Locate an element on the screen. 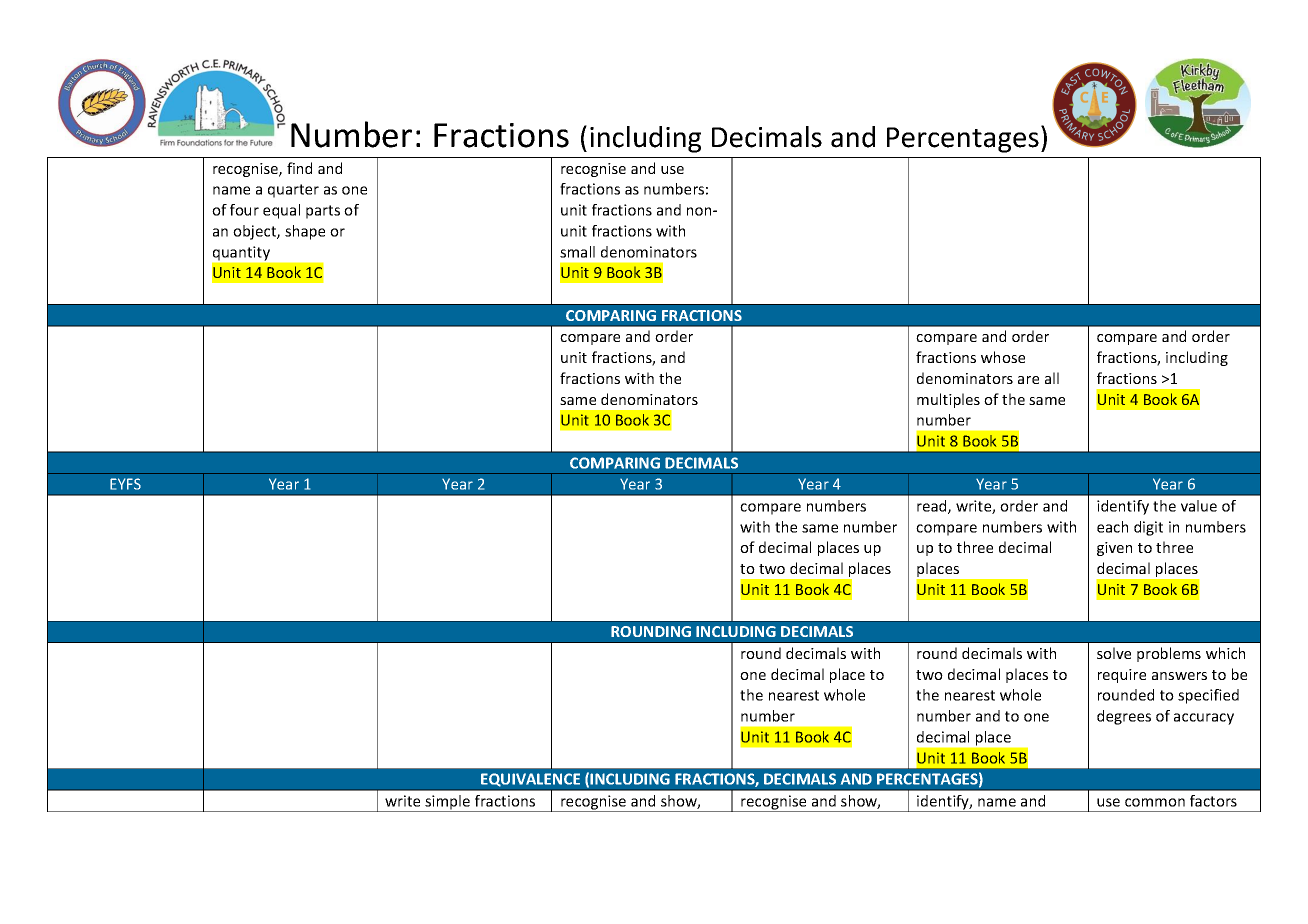 The image size is (1308, 924). given is located at coordinates (1114, 549).
